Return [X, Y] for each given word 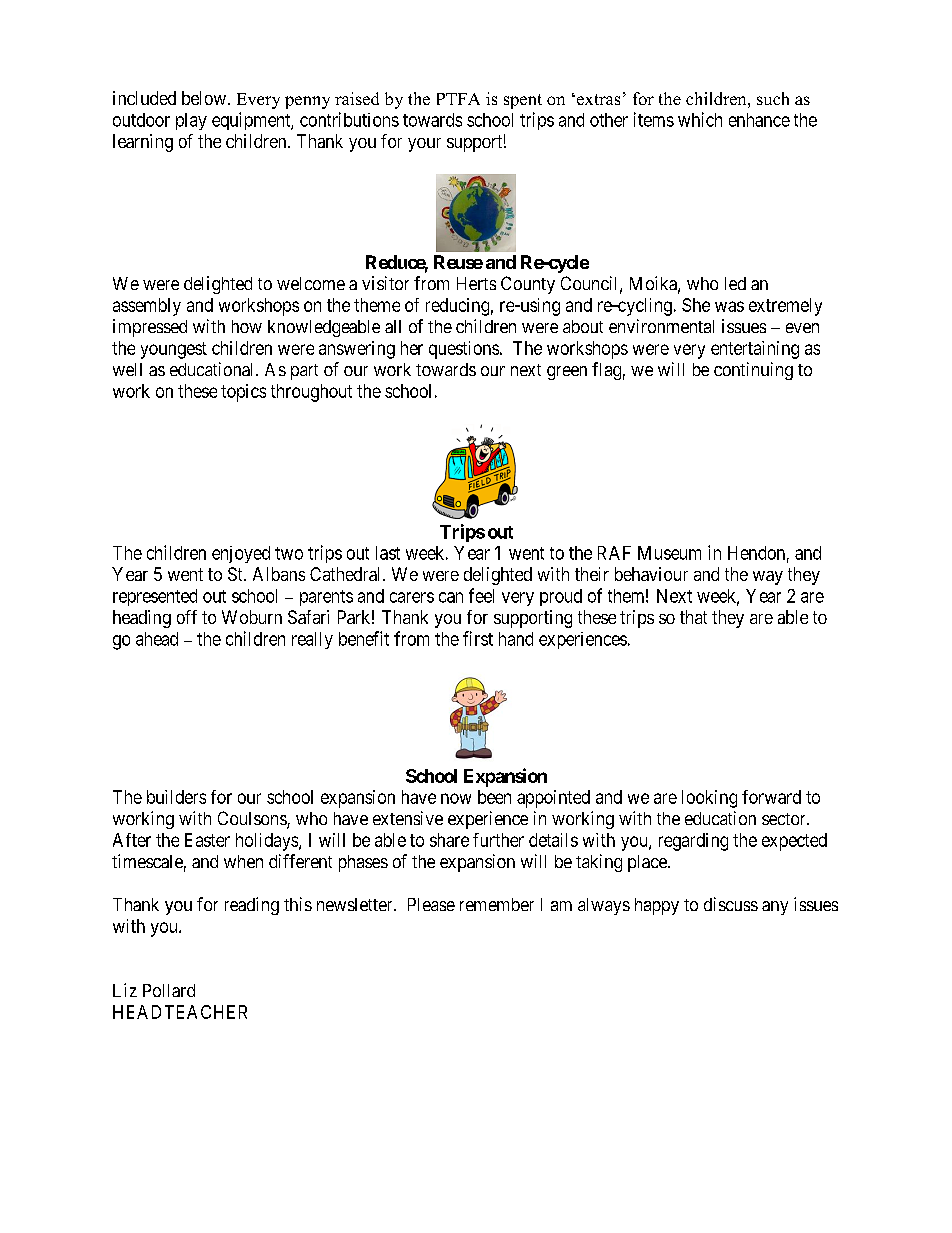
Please [431, 904]
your [424, 145]
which [700, 119]
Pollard [169, 990]
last [388, 553]
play [191, 121]
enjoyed [241, 554]
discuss [731, 904]
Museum [669, 553]
